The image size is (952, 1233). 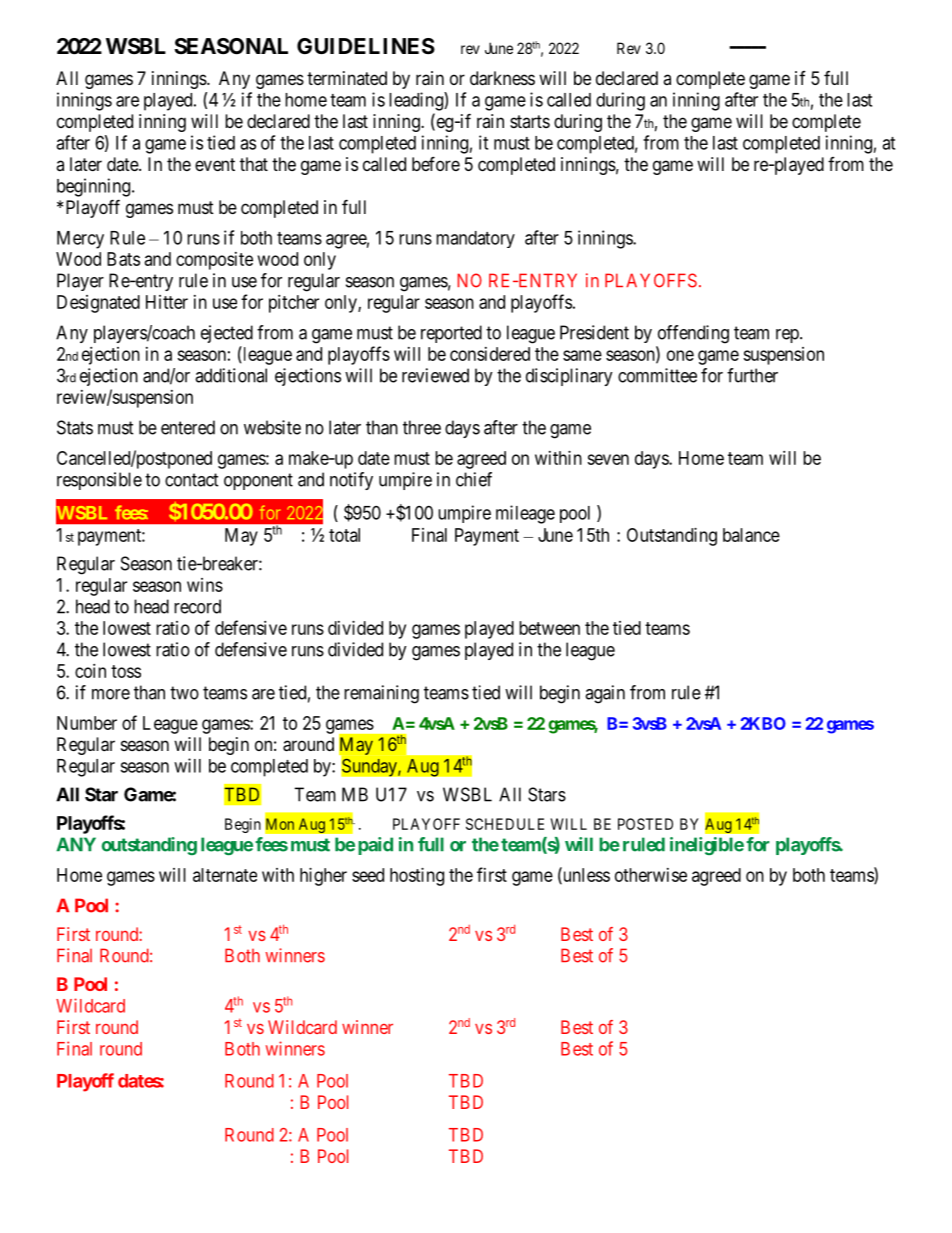 What do you see at coordinates (366, 46) in the document?
I see `GUIDELINES` at bounding box center [366, 46].
